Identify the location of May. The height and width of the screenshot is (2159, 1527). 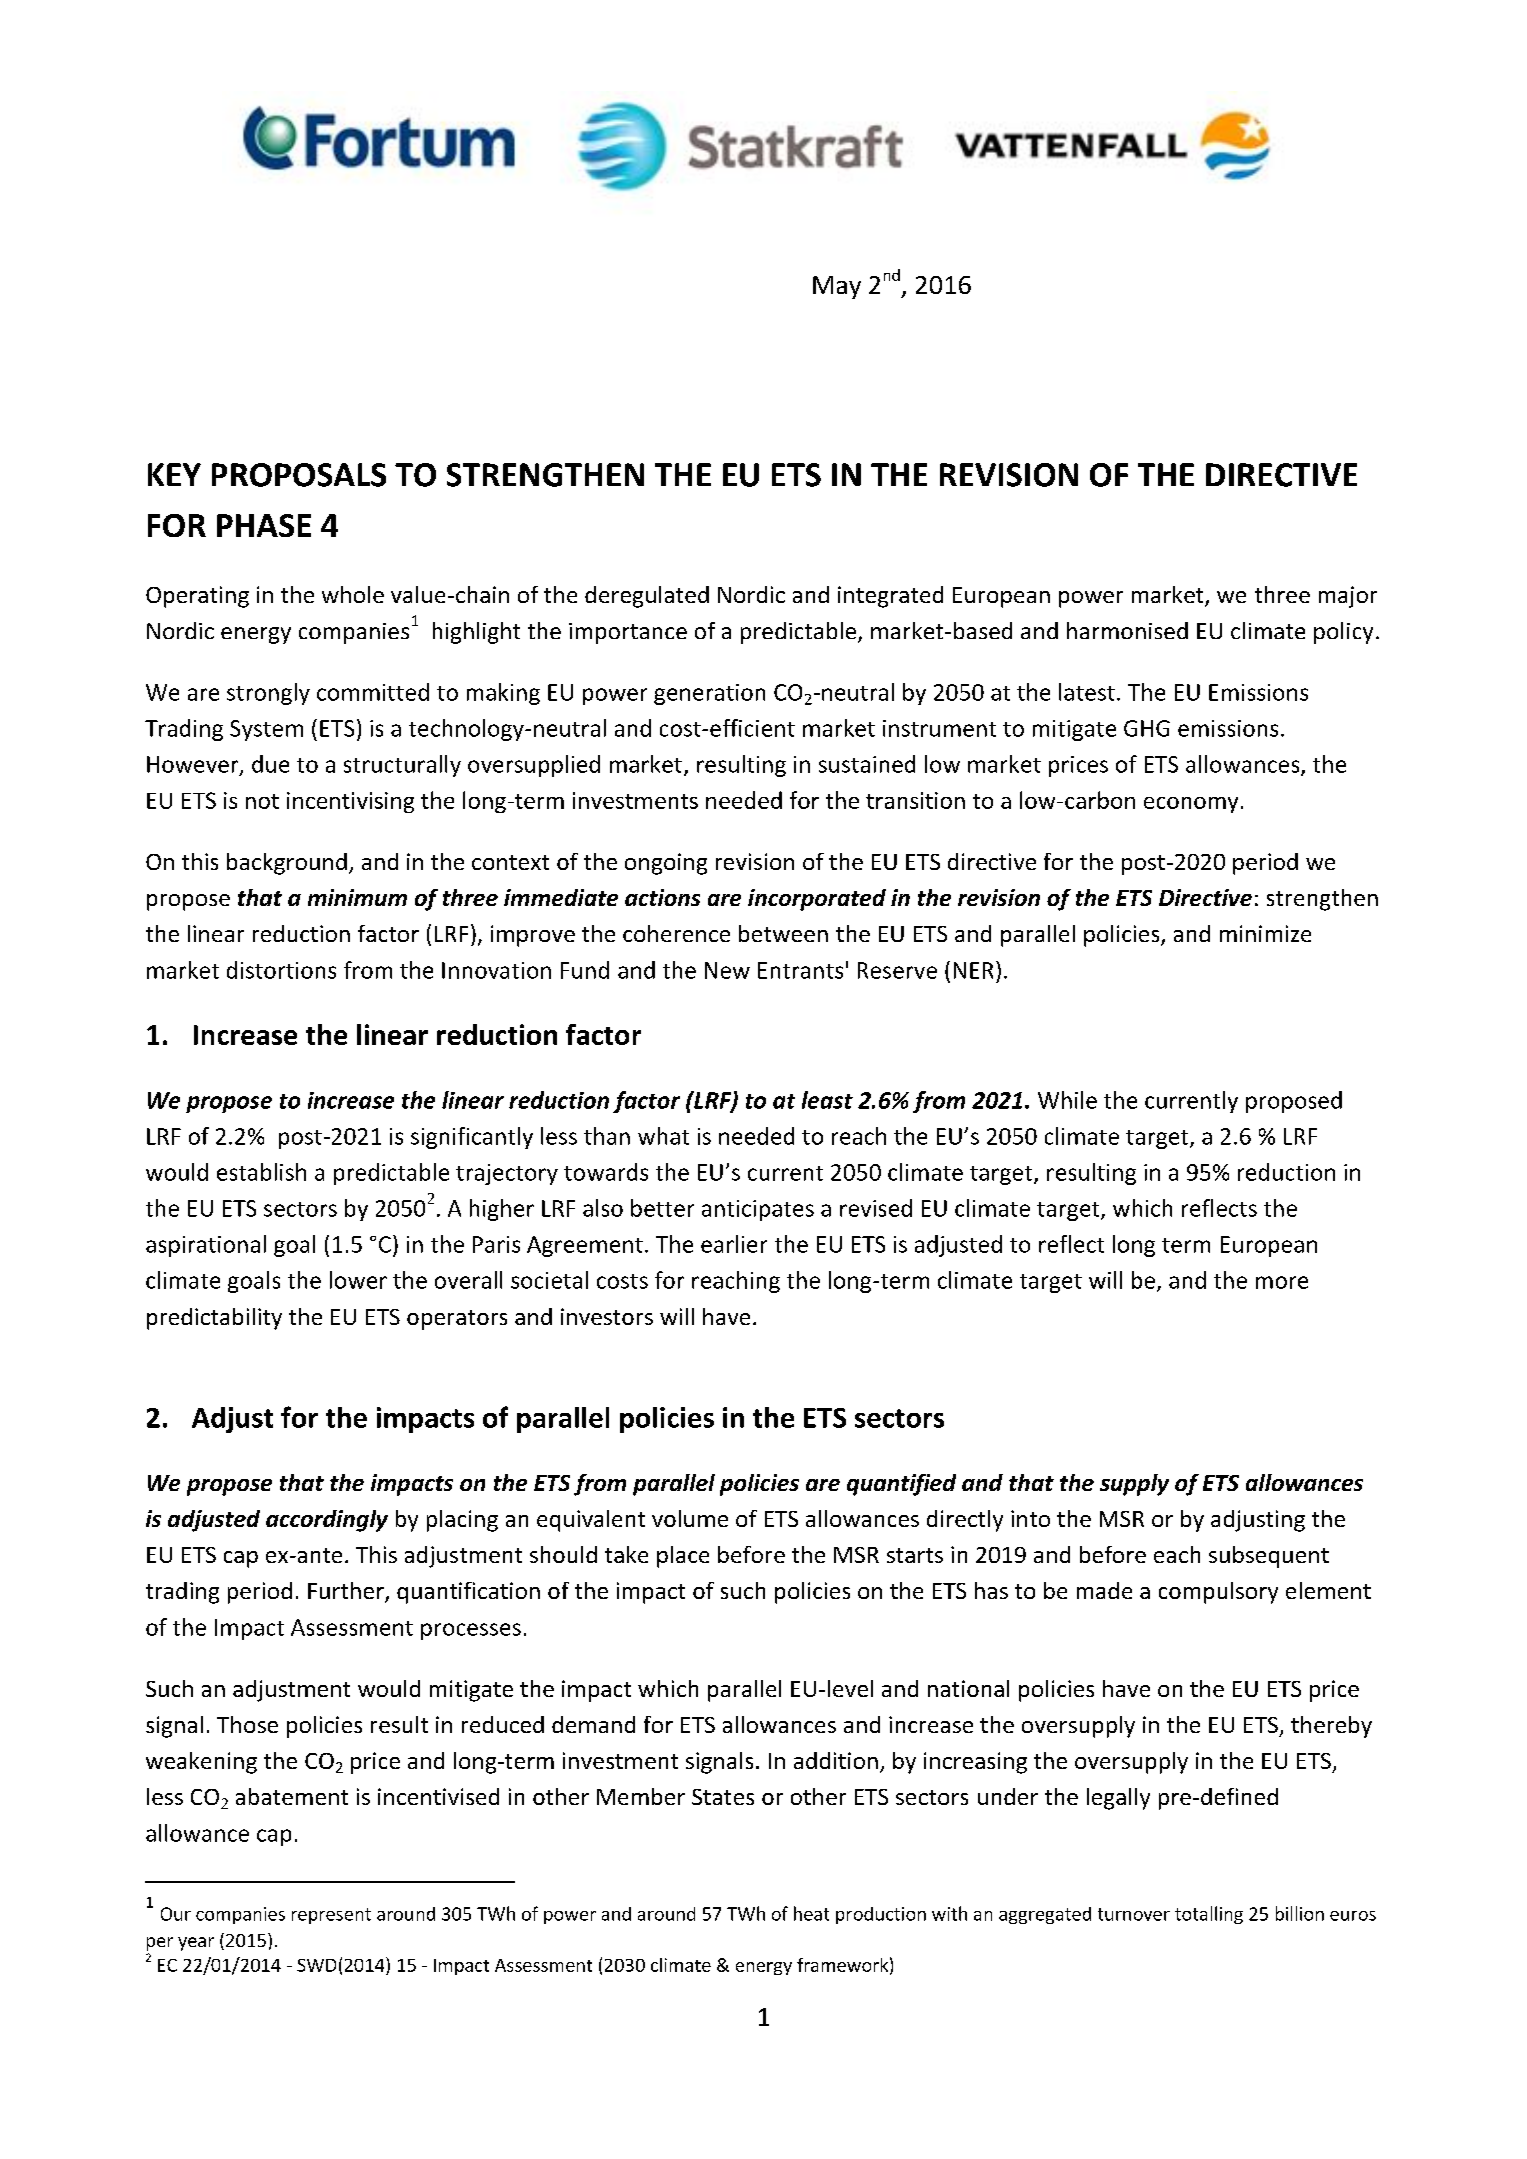
(837, 287).
